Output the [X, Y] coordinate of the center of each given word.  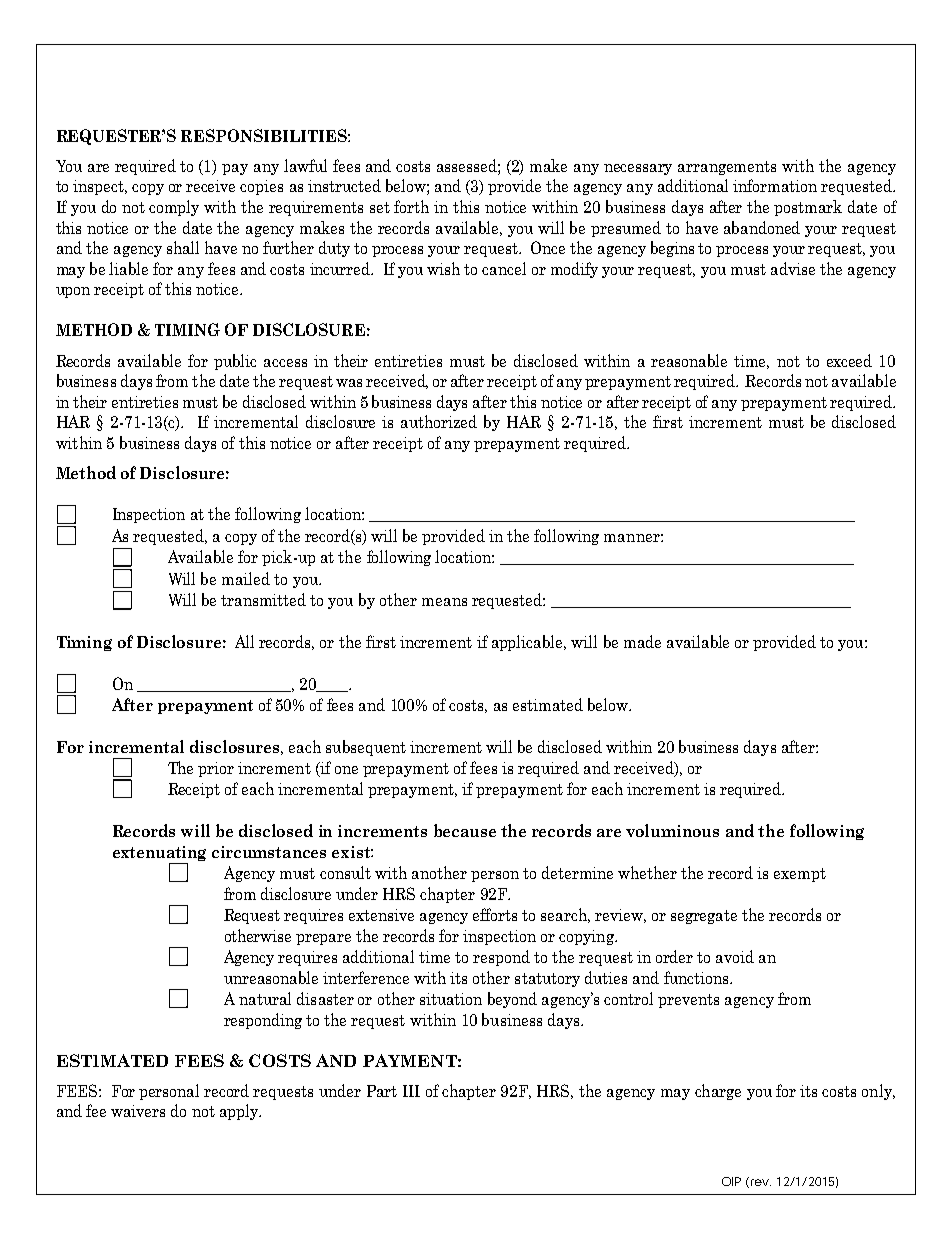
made [642, 641]
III [411, 1091]
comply [174, 208]
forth [411, 206]
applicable [528, 643]
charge [718, 1092]
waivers [138, 1111]
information [775, 185]
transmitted [263, 599]
